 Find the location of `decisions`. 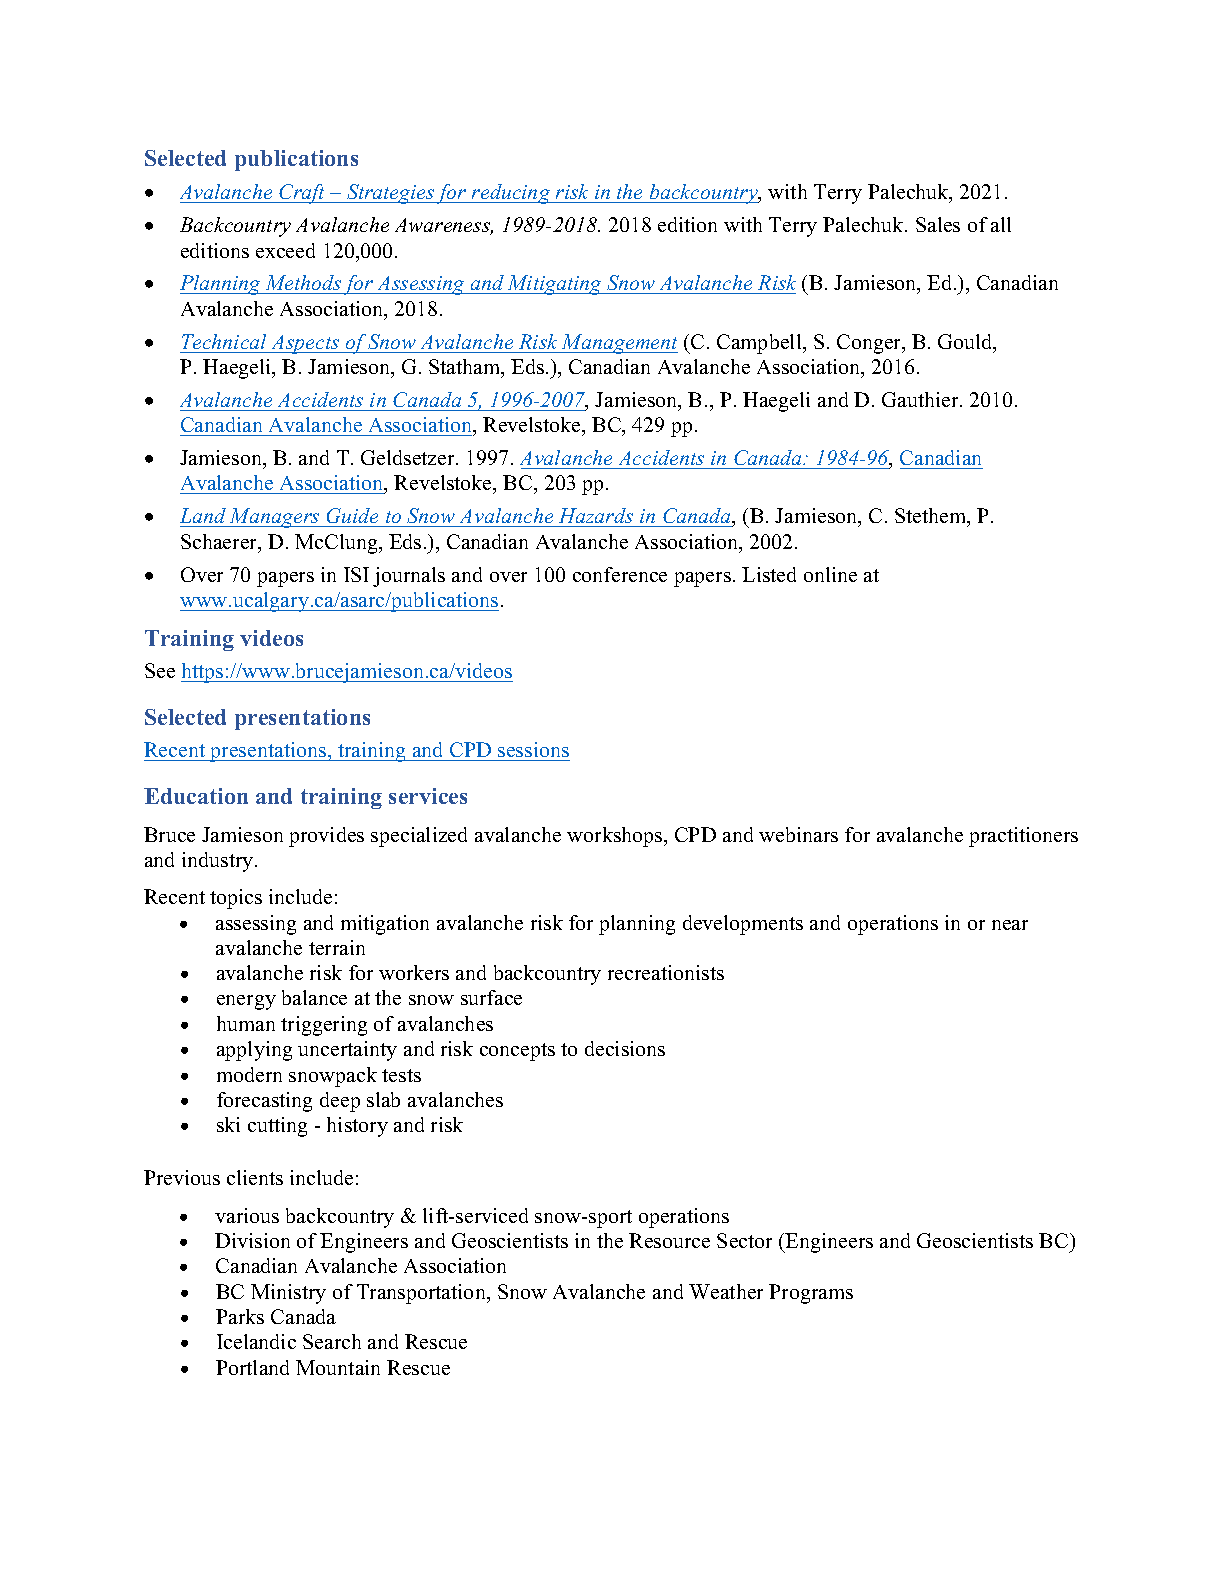

decisions is located at coordinates (625, 1048).
